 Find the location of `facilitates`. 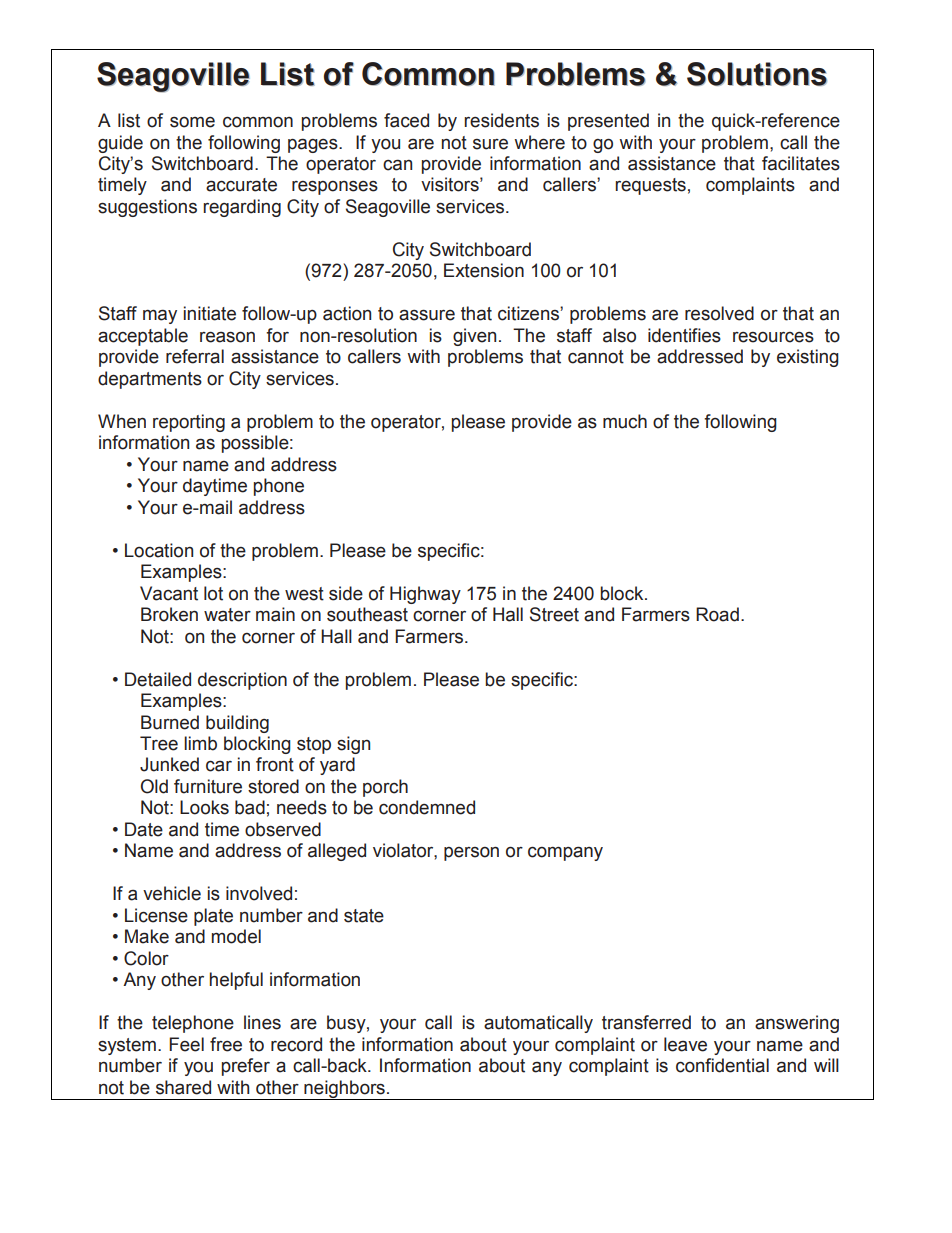

facilitates is located at coordinates (801, 163).
